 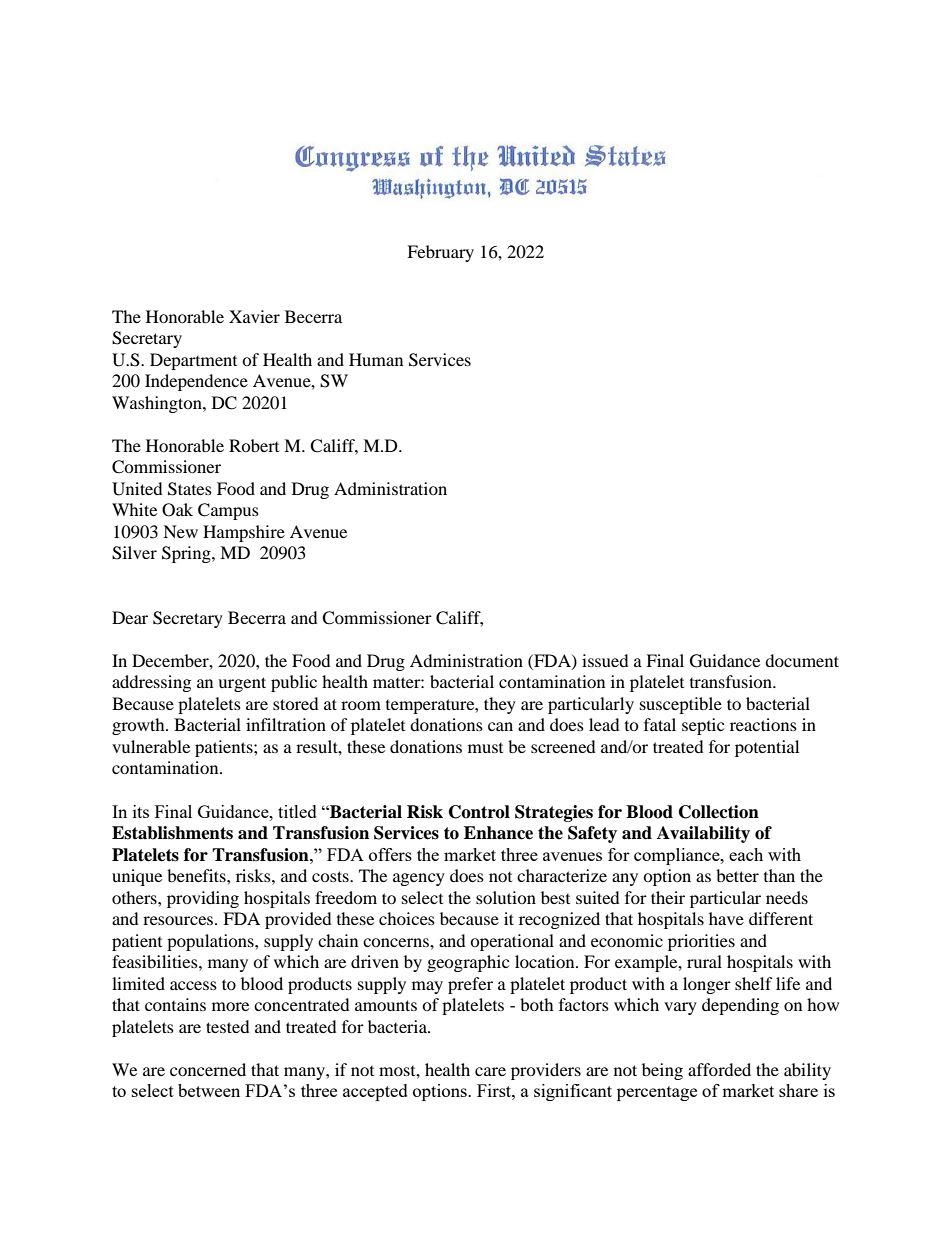 What do you see at coordinates (242, 684) in the document?
I see `urgent` at bounding box center [242, 684].
